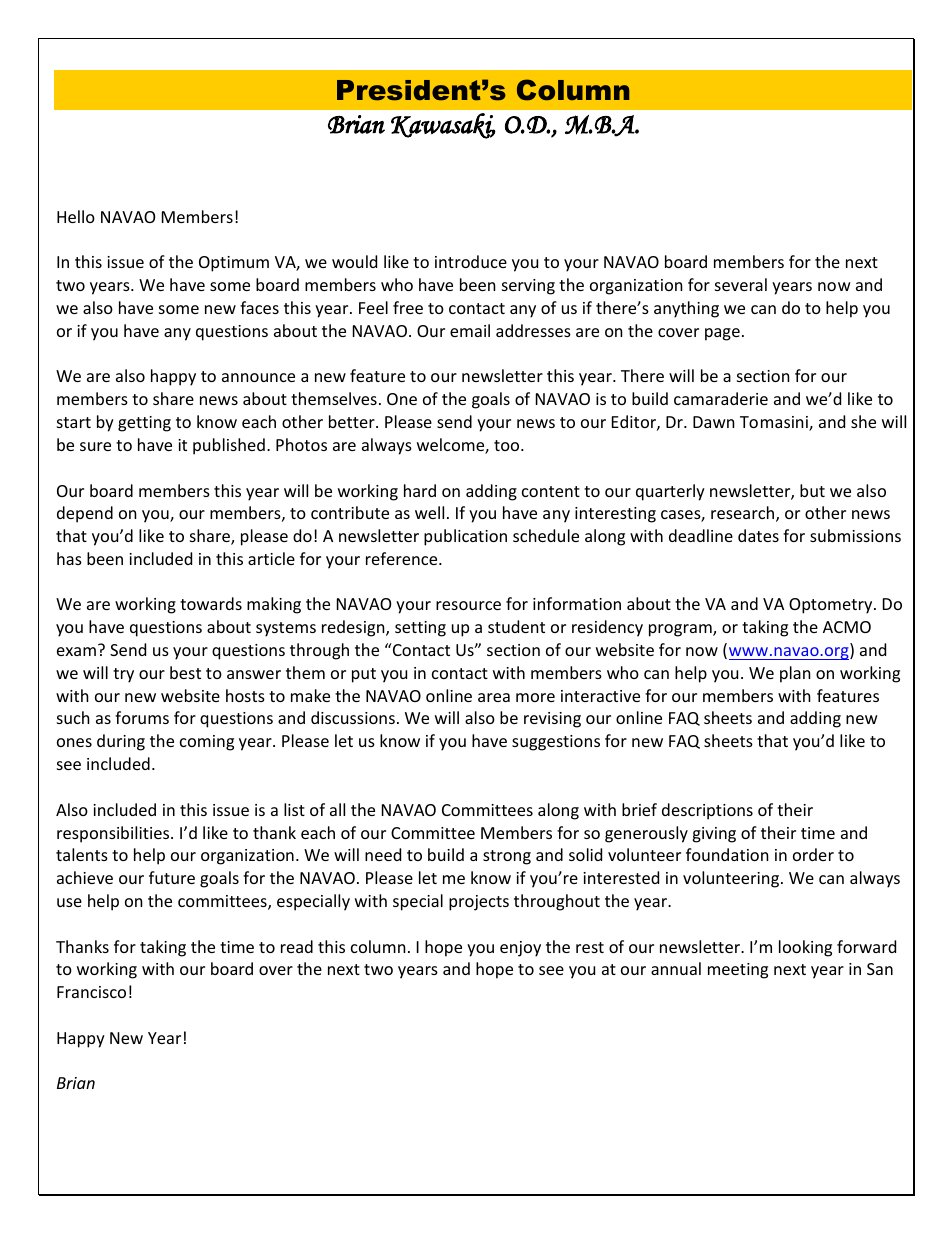 Image resolution: width=952 pixels, height=1233 pixels. I want to click on area, so click(494, 697).
